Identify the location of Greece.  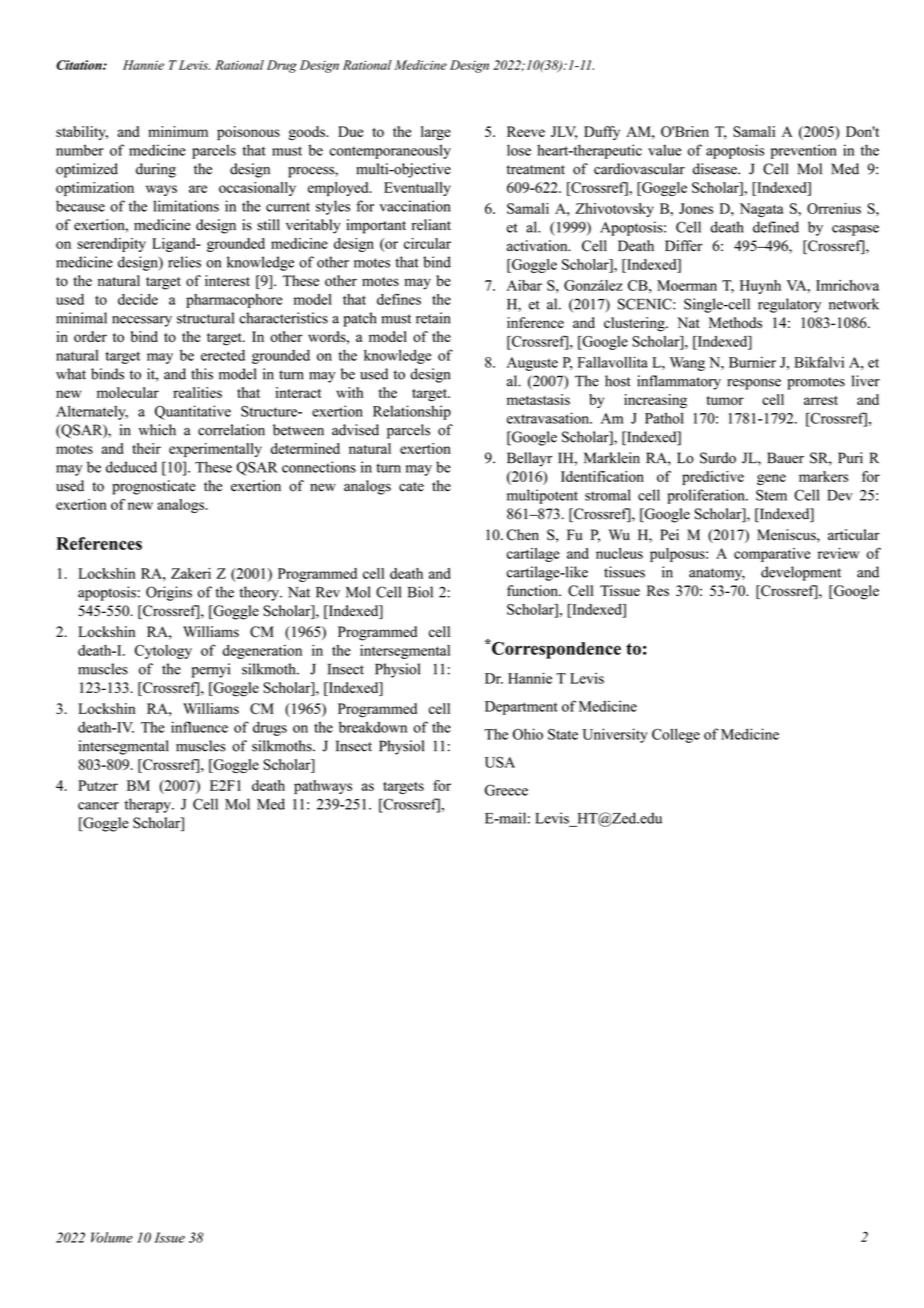
(506, 790).
